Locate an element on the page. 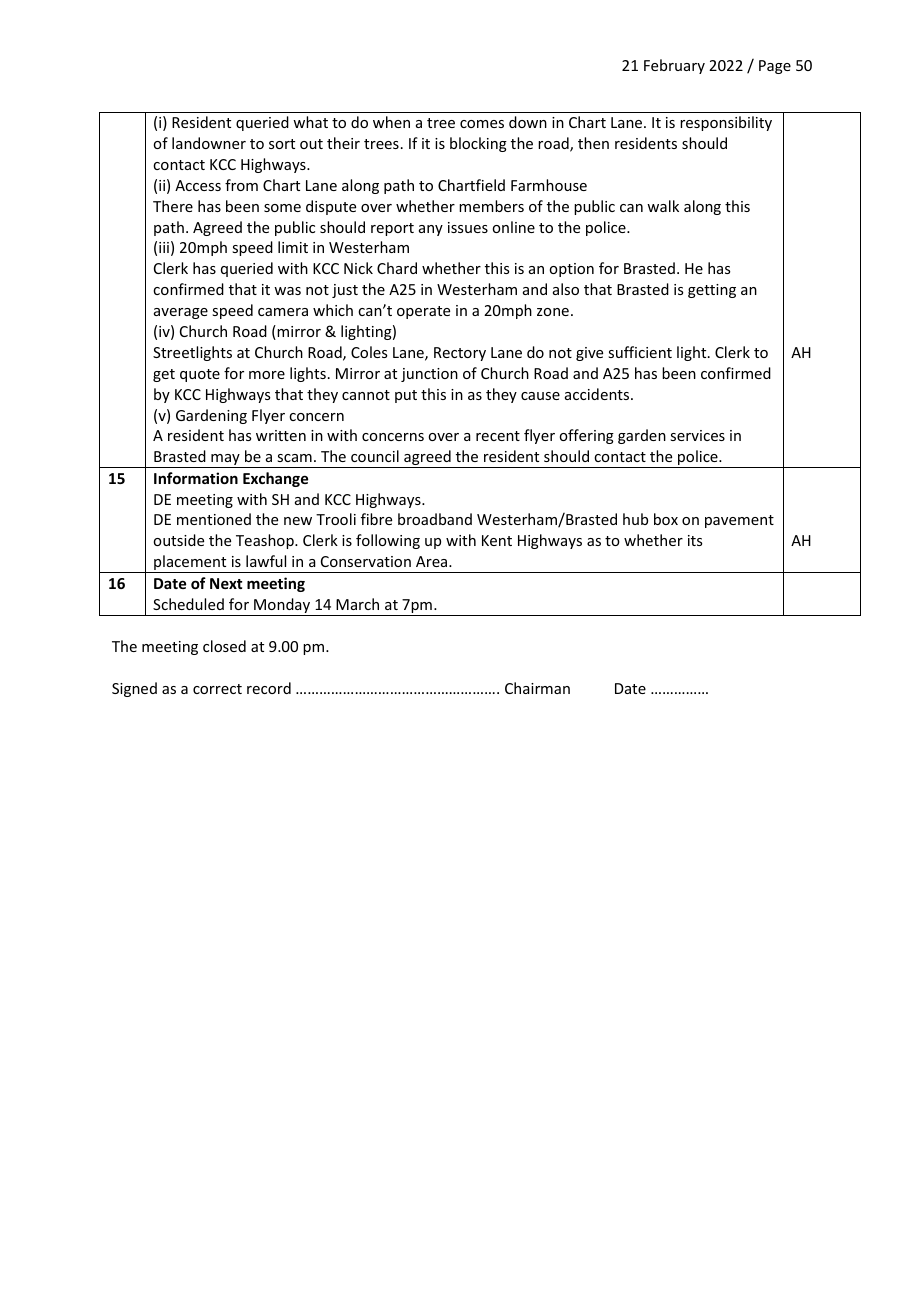 The height and width of the document is (1308, 924). February is located at coordinates (674, 66).
